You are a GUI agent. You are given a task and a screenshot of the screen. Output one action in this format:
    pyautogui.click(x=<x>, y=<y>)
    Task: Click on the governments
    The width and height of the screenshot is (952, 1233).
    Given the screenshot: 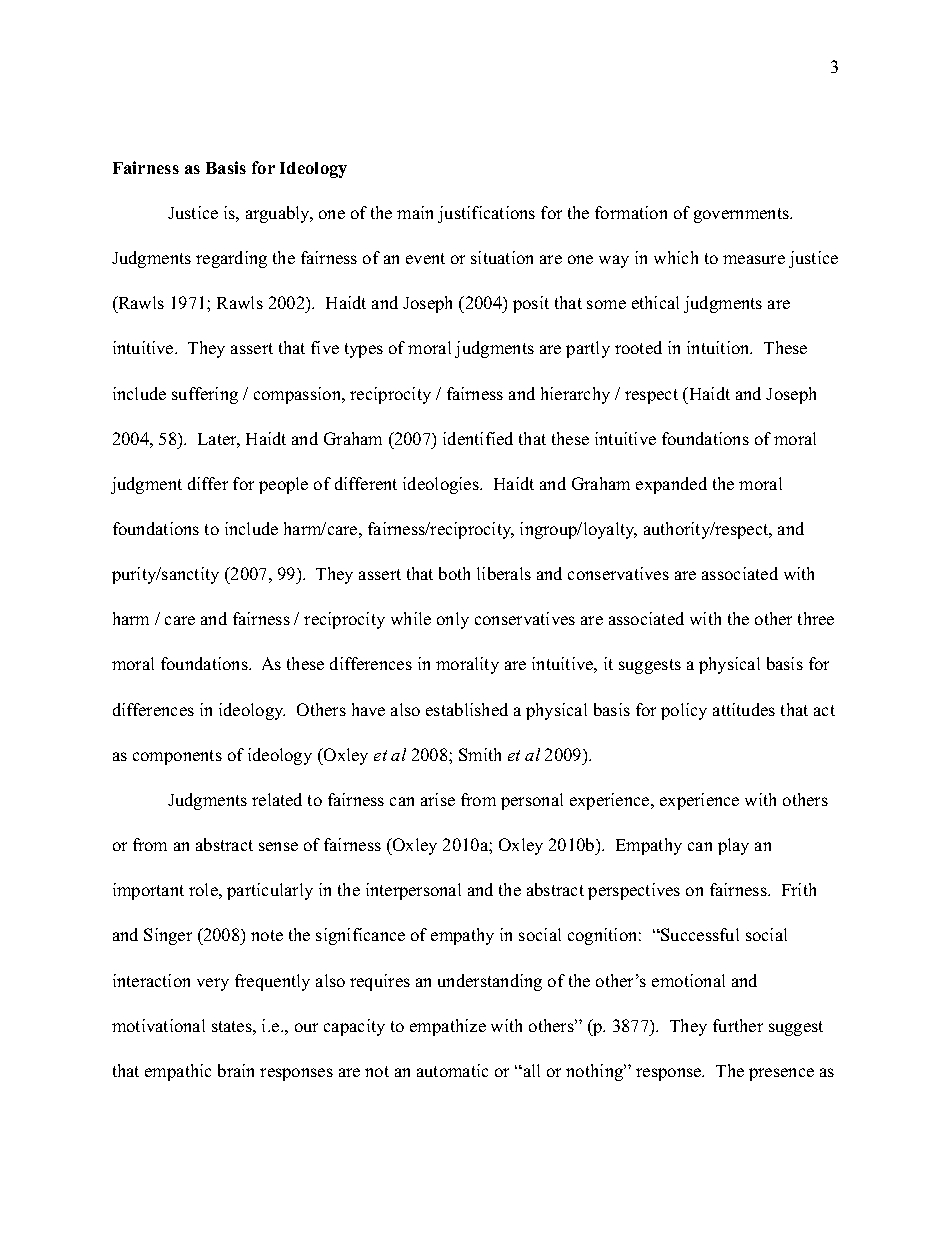 What is the action you would take?
    pyautogui.click(x=742, y=215)
